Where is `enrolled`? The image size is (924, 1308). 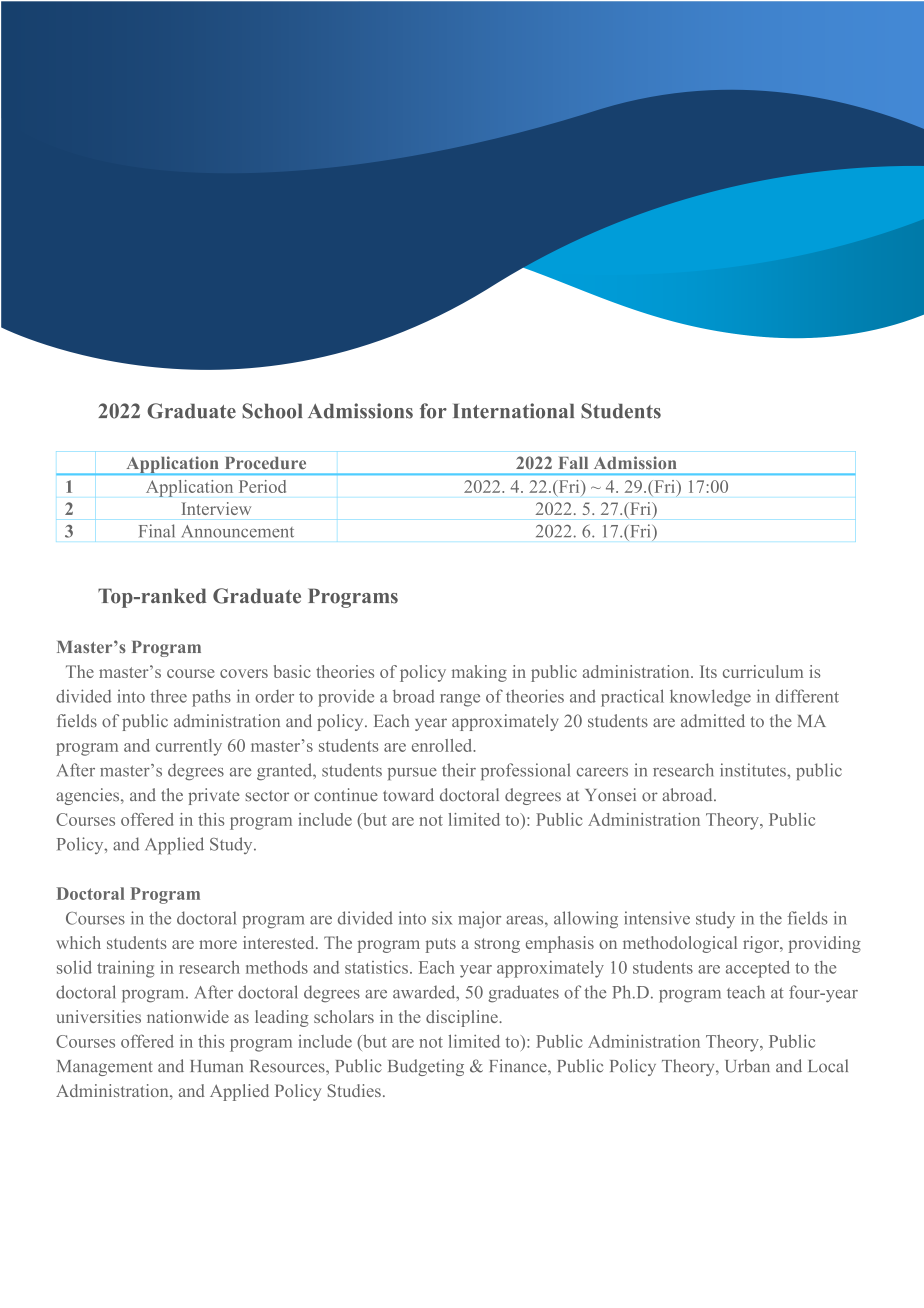
enrolled is located at coordinates (443, 745).
